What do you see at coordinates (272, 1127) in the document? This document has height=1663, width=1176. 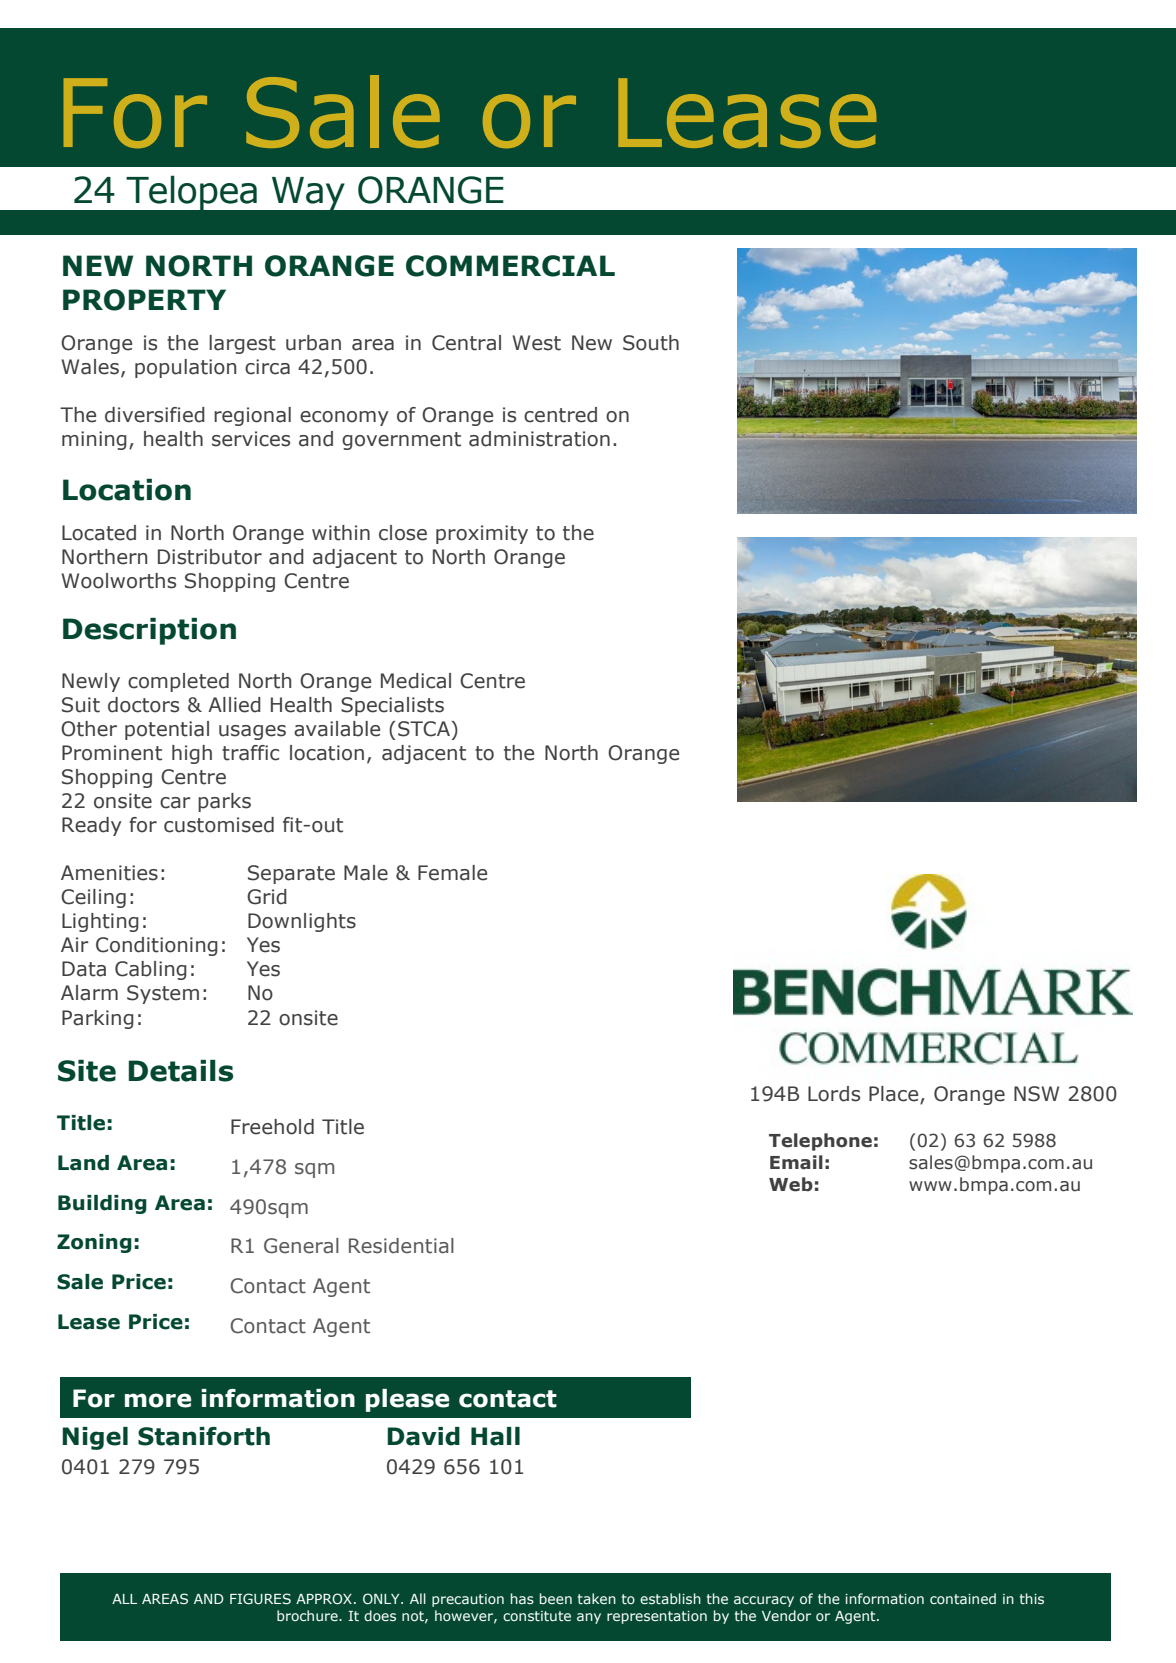 I see `Freehold` at bounding box center [272, 1127].
